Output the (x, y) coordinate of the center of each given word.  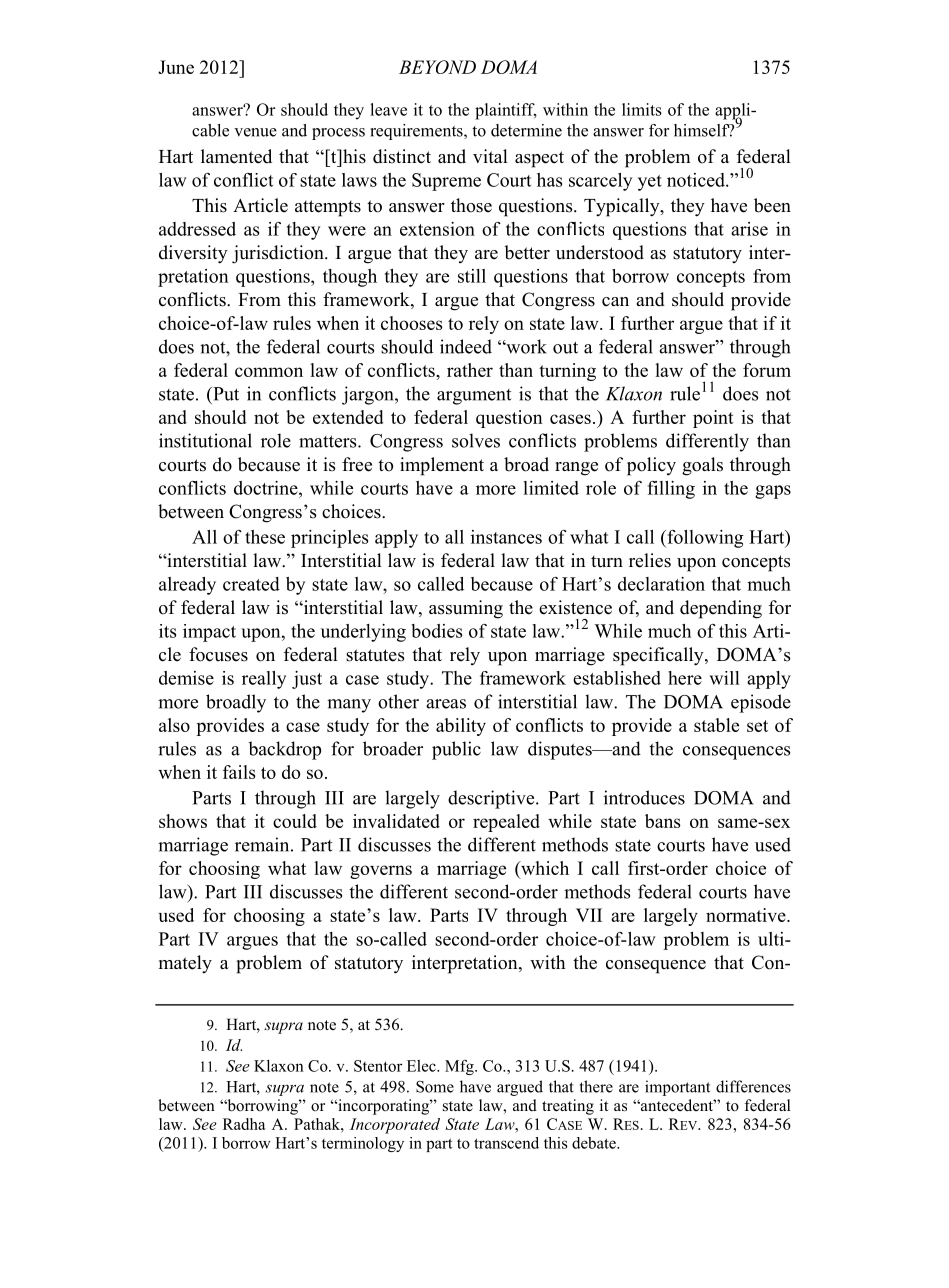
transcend (506, 1143)
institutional (205, 440)
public (456, 750)
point (713, 419)
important (677, 1088)
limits (642, 109)
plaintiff (506, 111)
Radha (244, 1124)
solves (476, 440)
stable (716, 725)
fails (239, 772)
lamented (236, 156)
